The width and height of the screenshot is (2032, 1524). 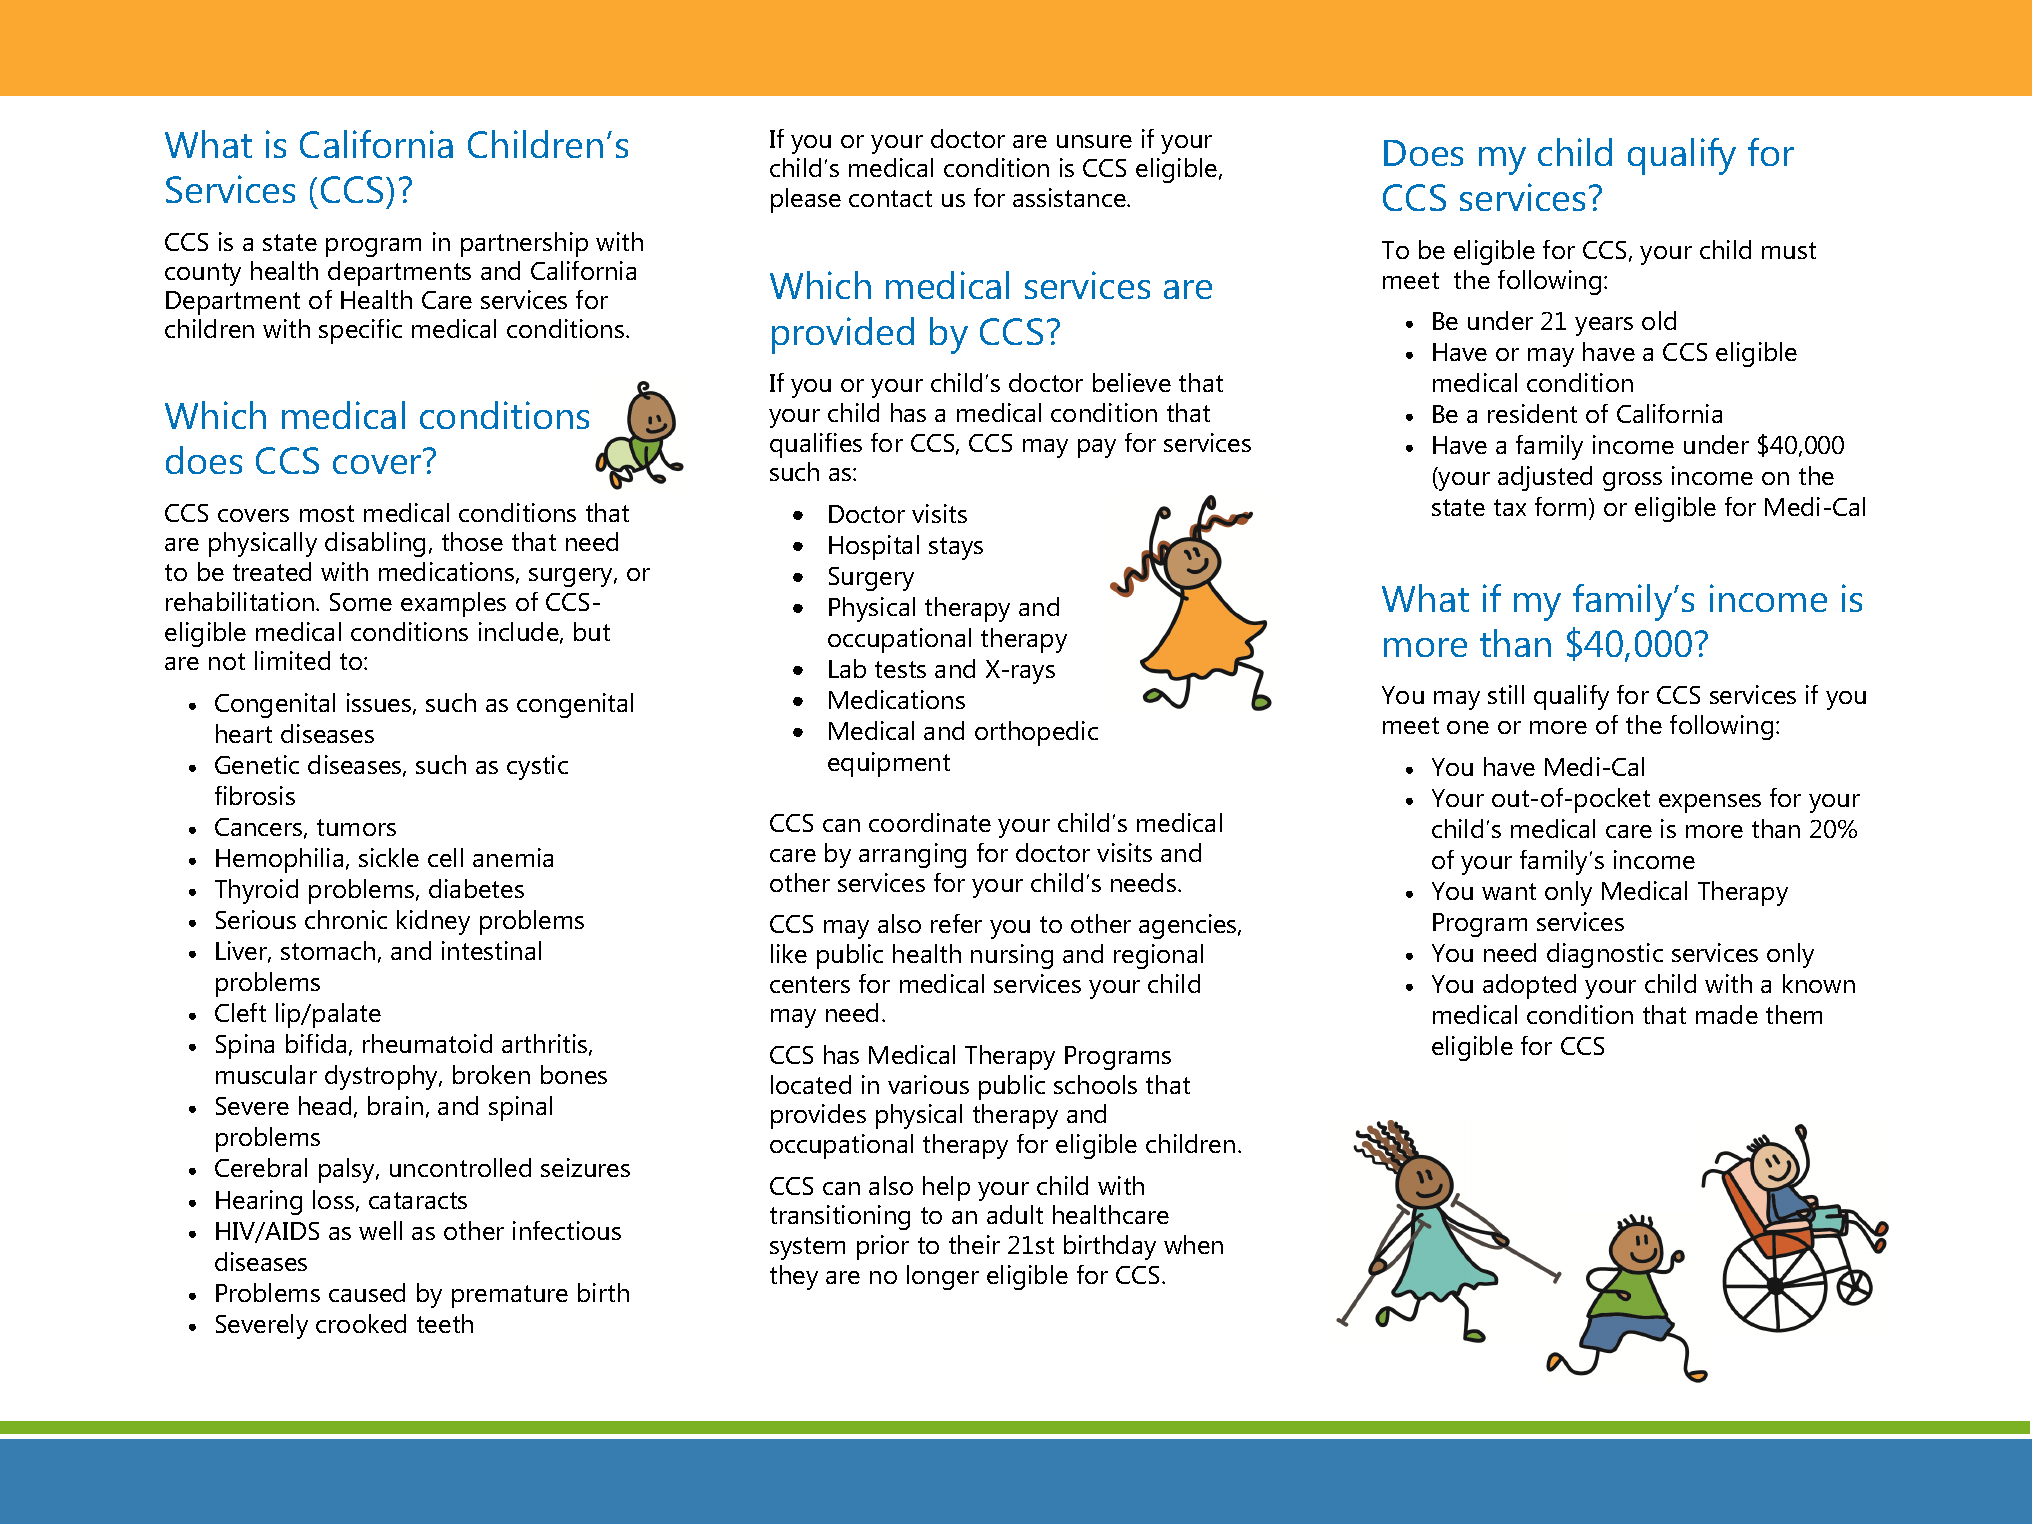 I want to click on most, so click(x=327, y=513).
